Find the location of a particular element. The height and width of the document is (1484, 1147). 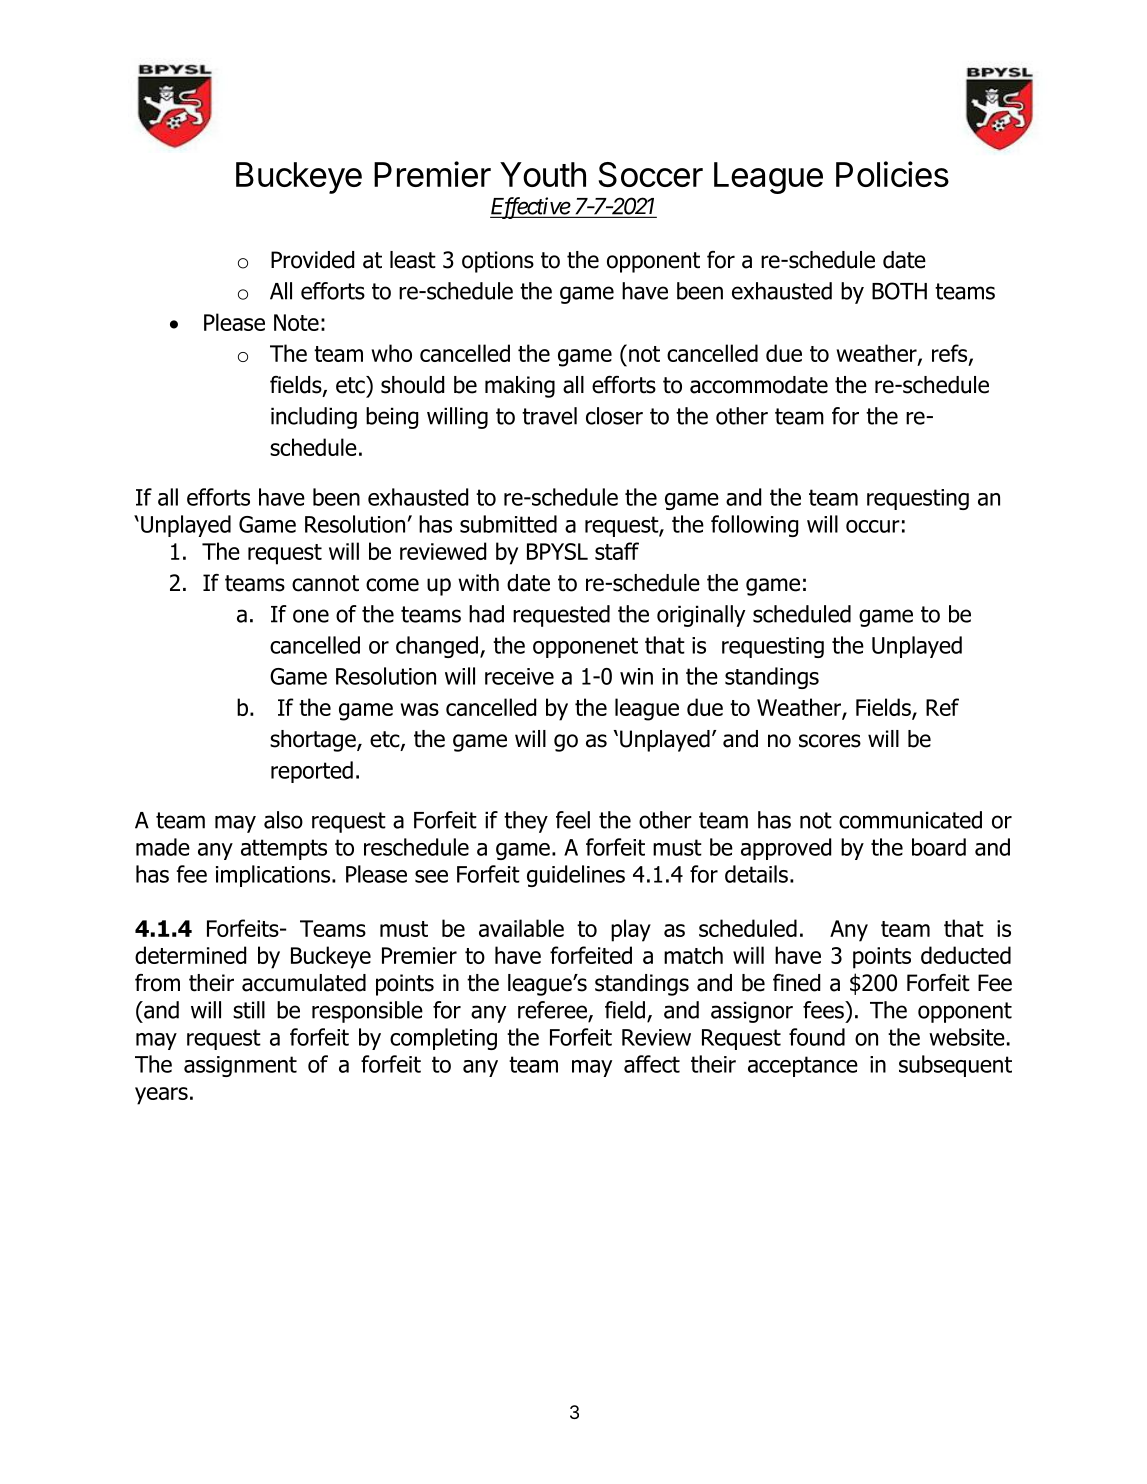

cannot is located at coordinates (325, 583).
